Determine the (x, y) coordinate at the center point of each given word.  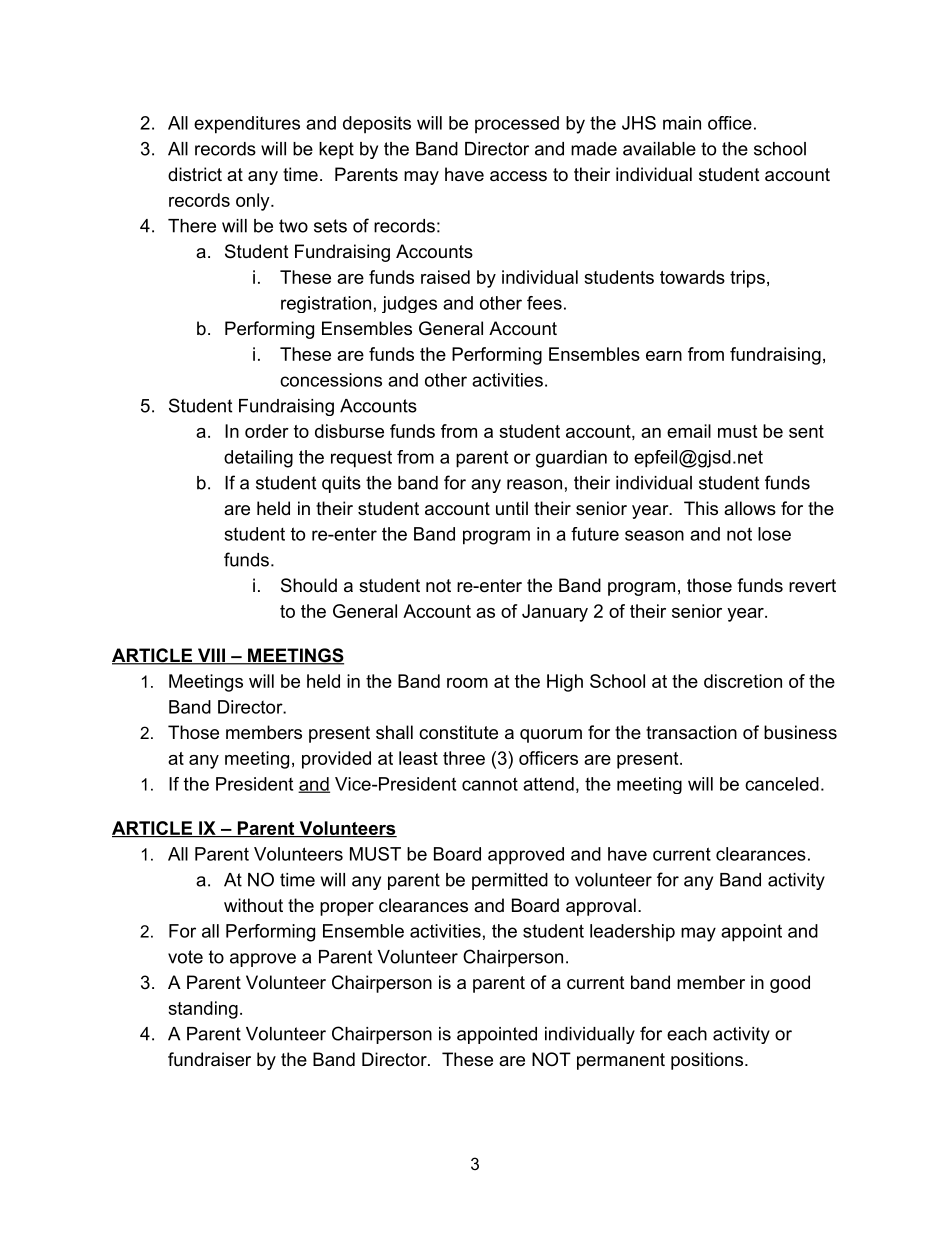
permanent (621, 1061)
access (518, 176)
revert (812, 586)
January (555, 613)
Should (309, 585)
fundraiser (209, 1059)
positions (707, 1061)
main (682, 123)
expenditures (247, 125)
